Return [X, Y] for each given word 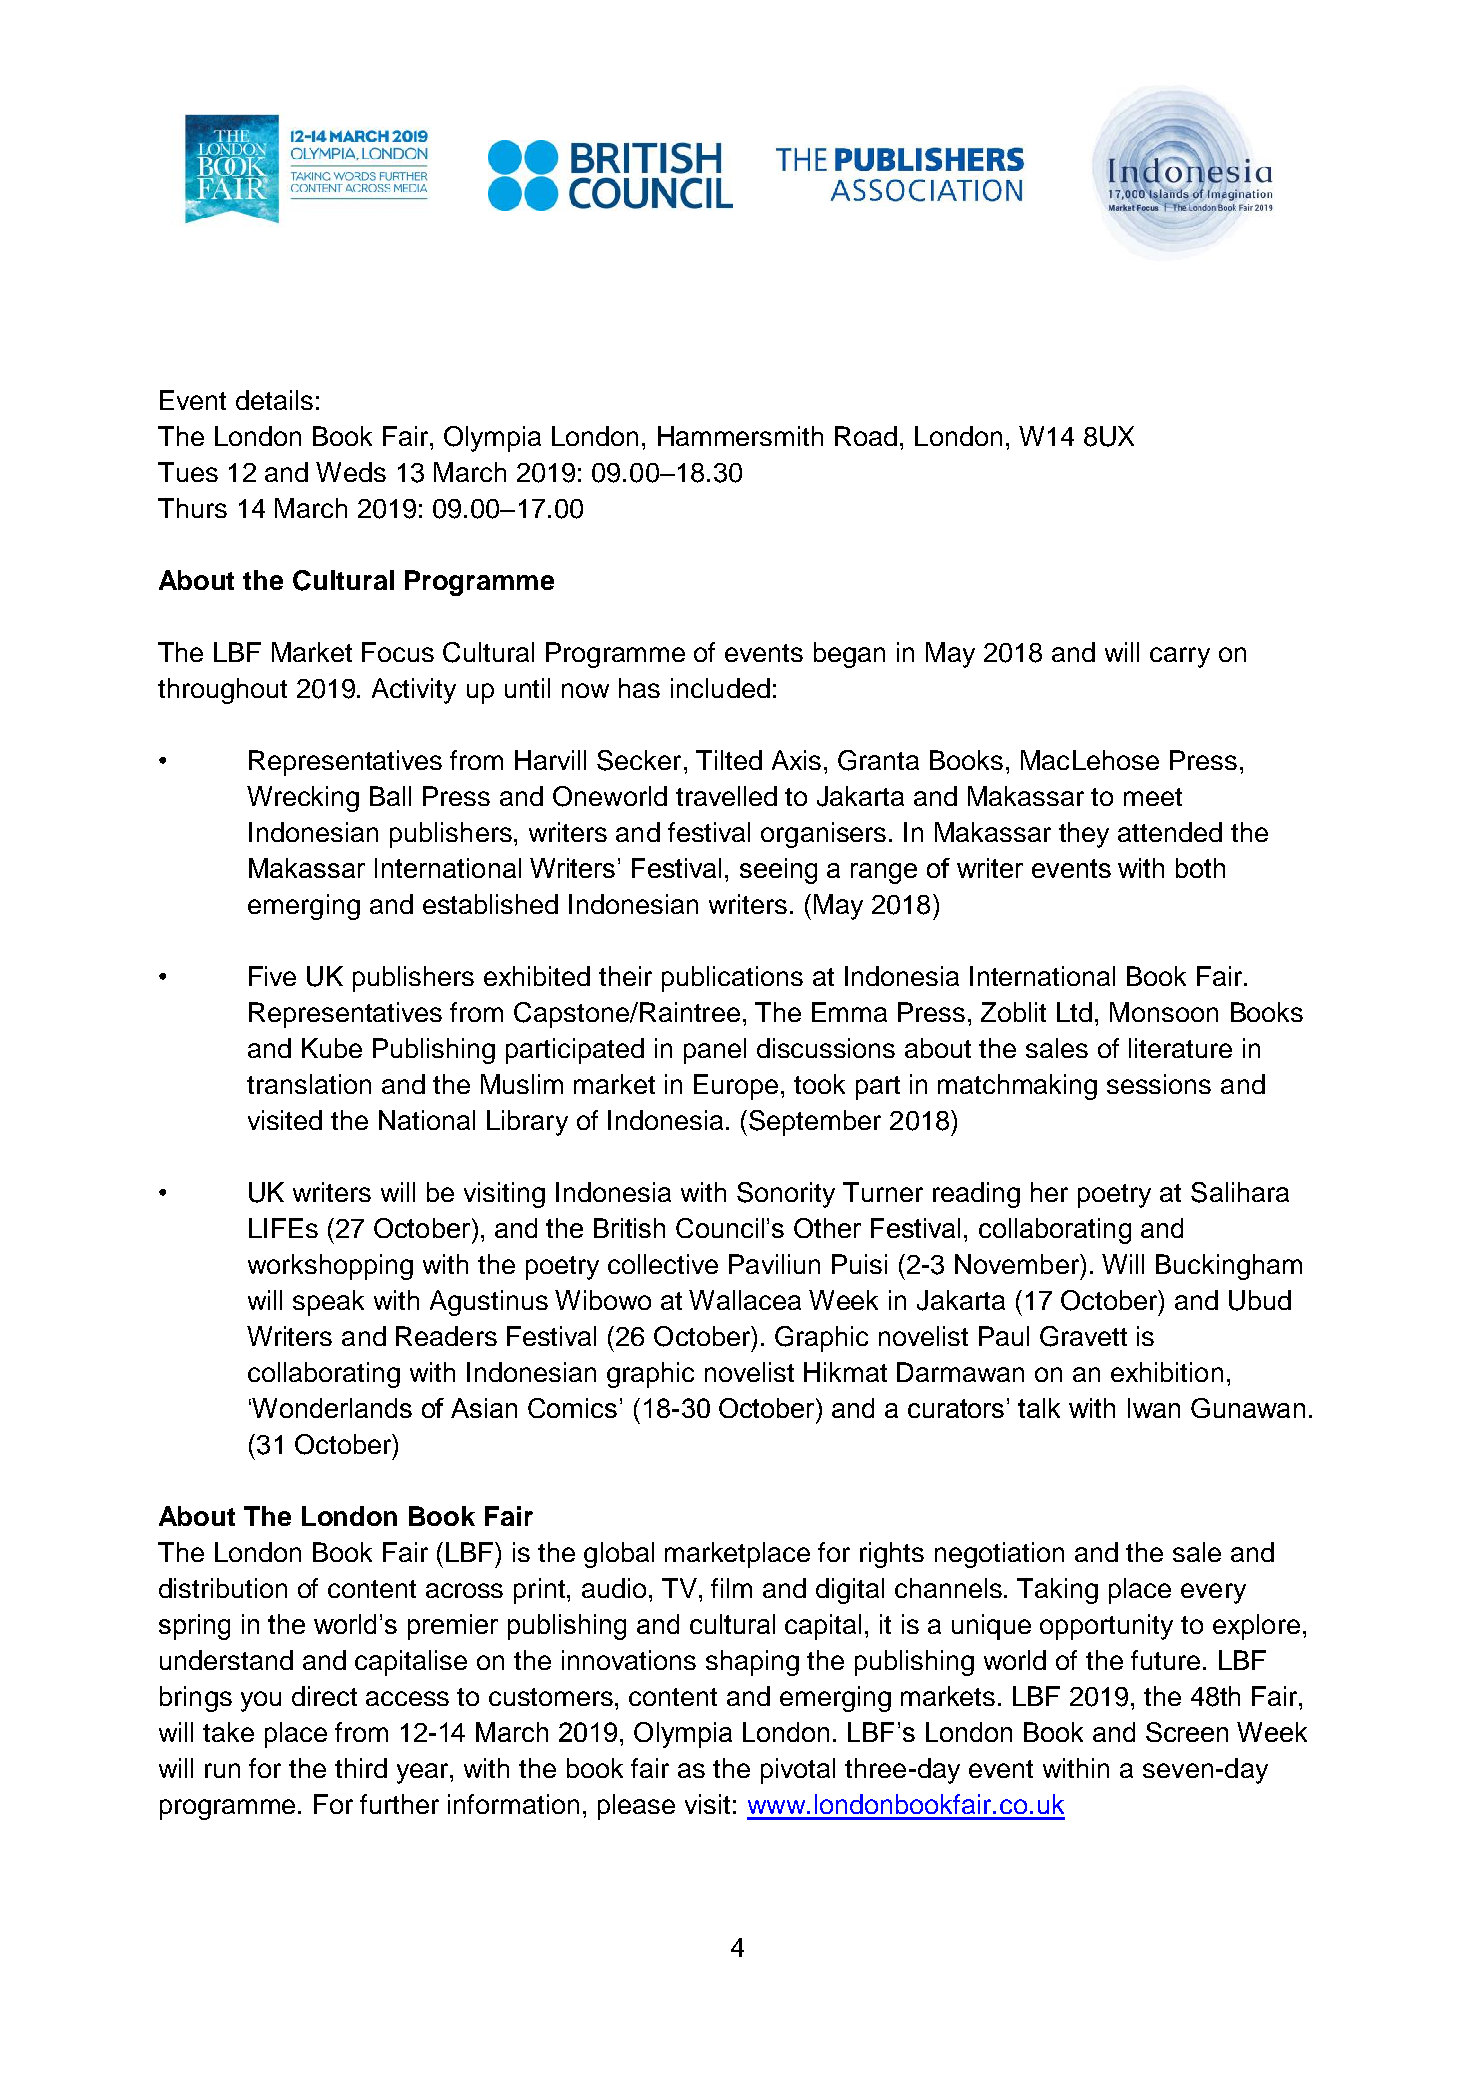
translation [309, 1084]
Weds [351, 472]
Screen [1187, 1732]
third [361, 1768]
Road [866, 436]
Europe [738, 1087]
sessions [1159, 1084]
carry [1180, 657]
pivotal [798, 1771]
